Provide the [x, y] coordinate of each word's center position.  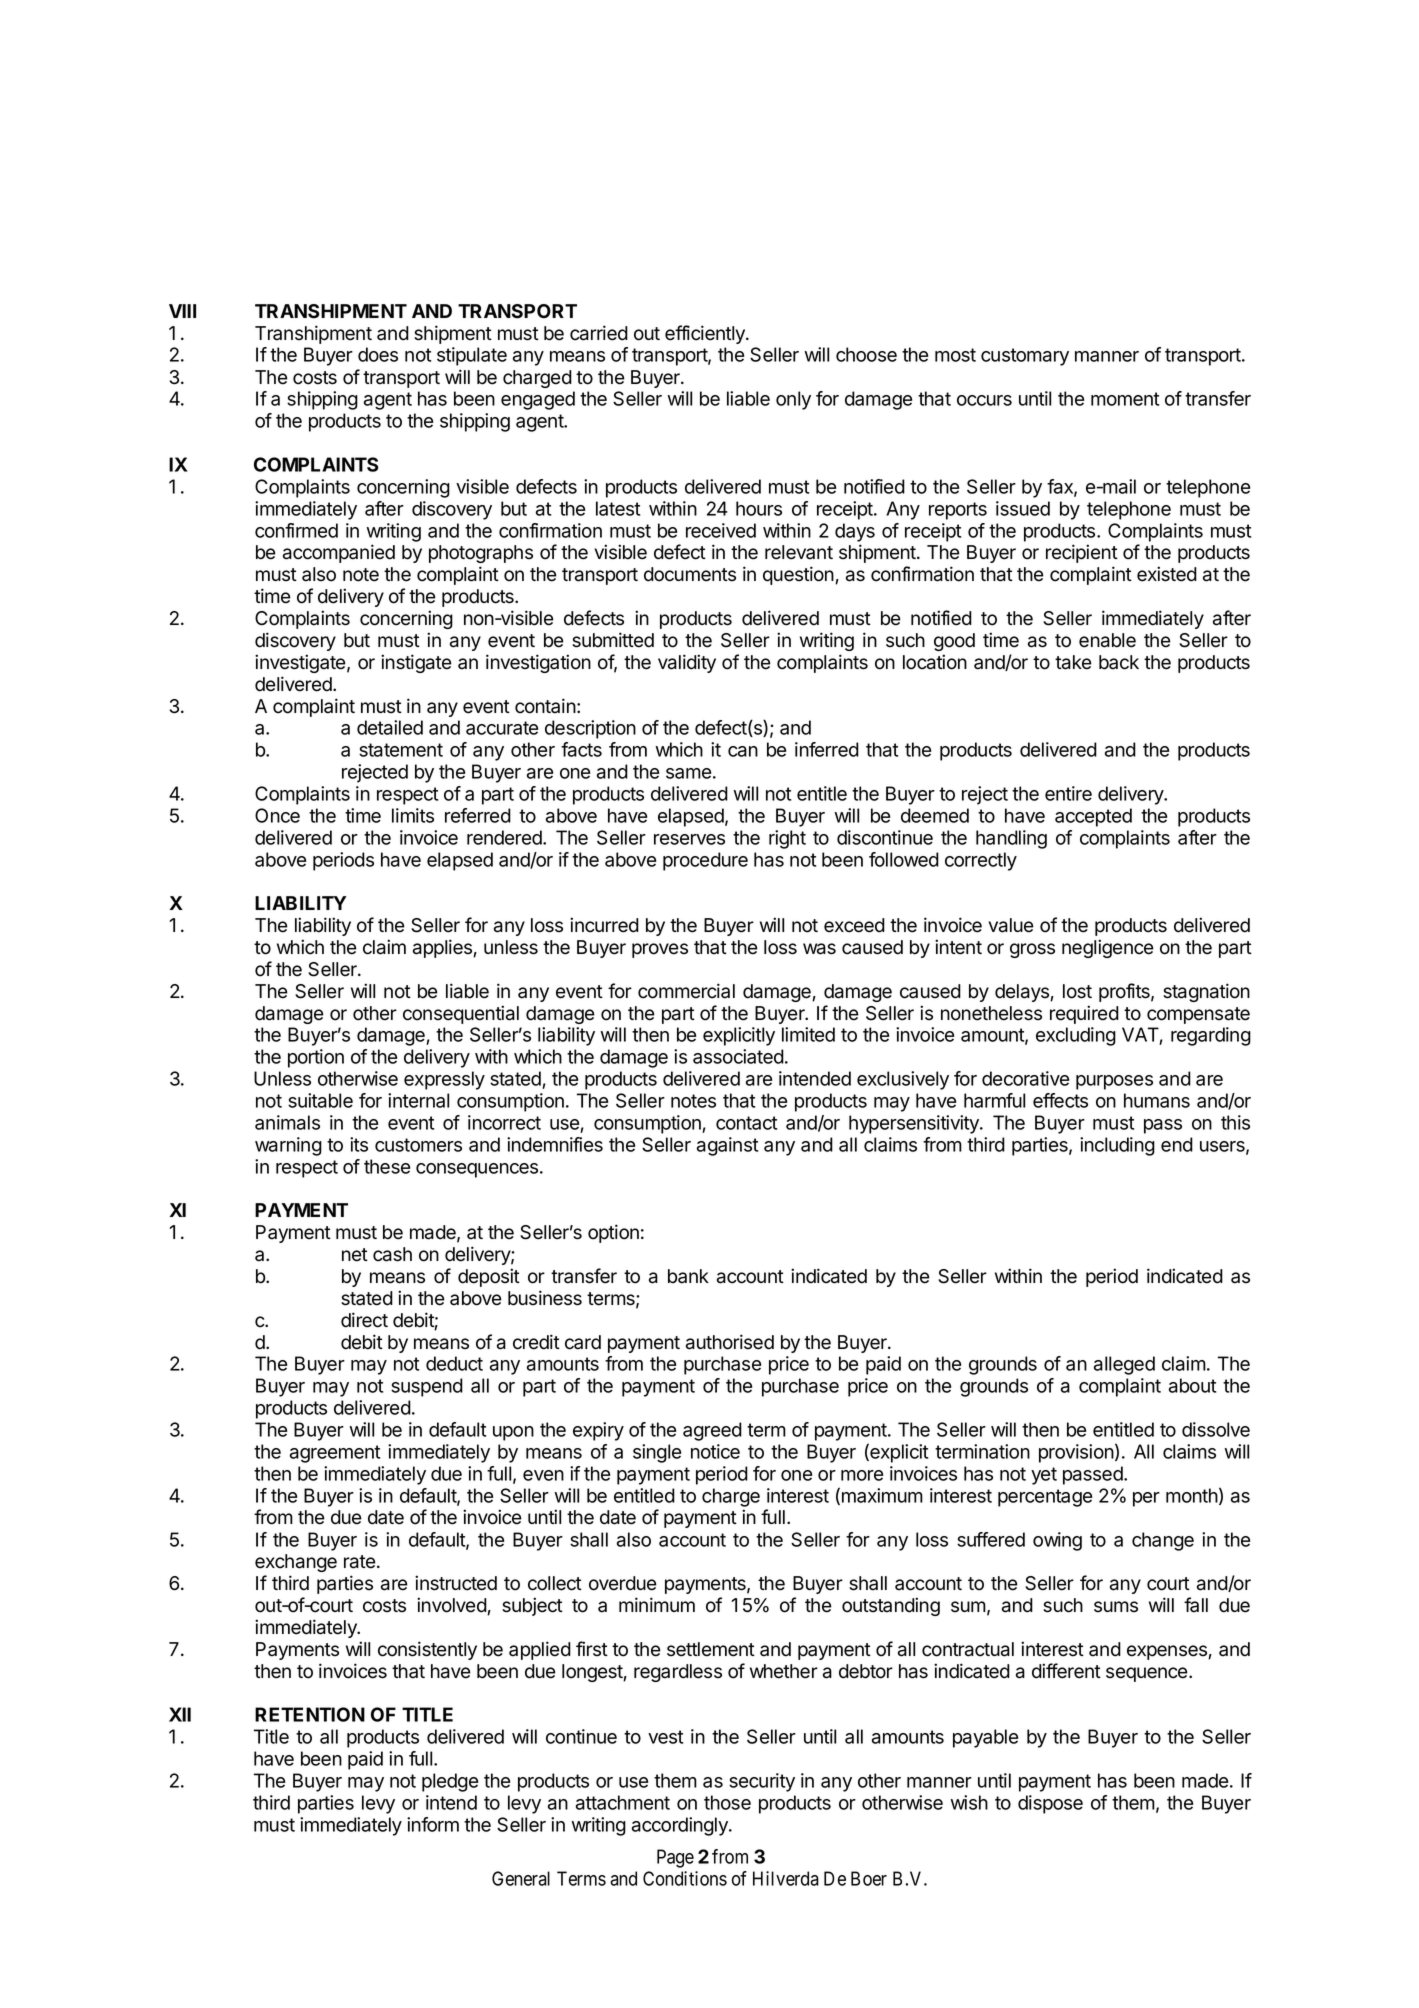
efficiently [706, 334]
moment [1125, 399]
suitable [320, 1100]
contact [746, 1123]
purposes [1114, 1082]
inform [433, 1824]
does [378, 354]
